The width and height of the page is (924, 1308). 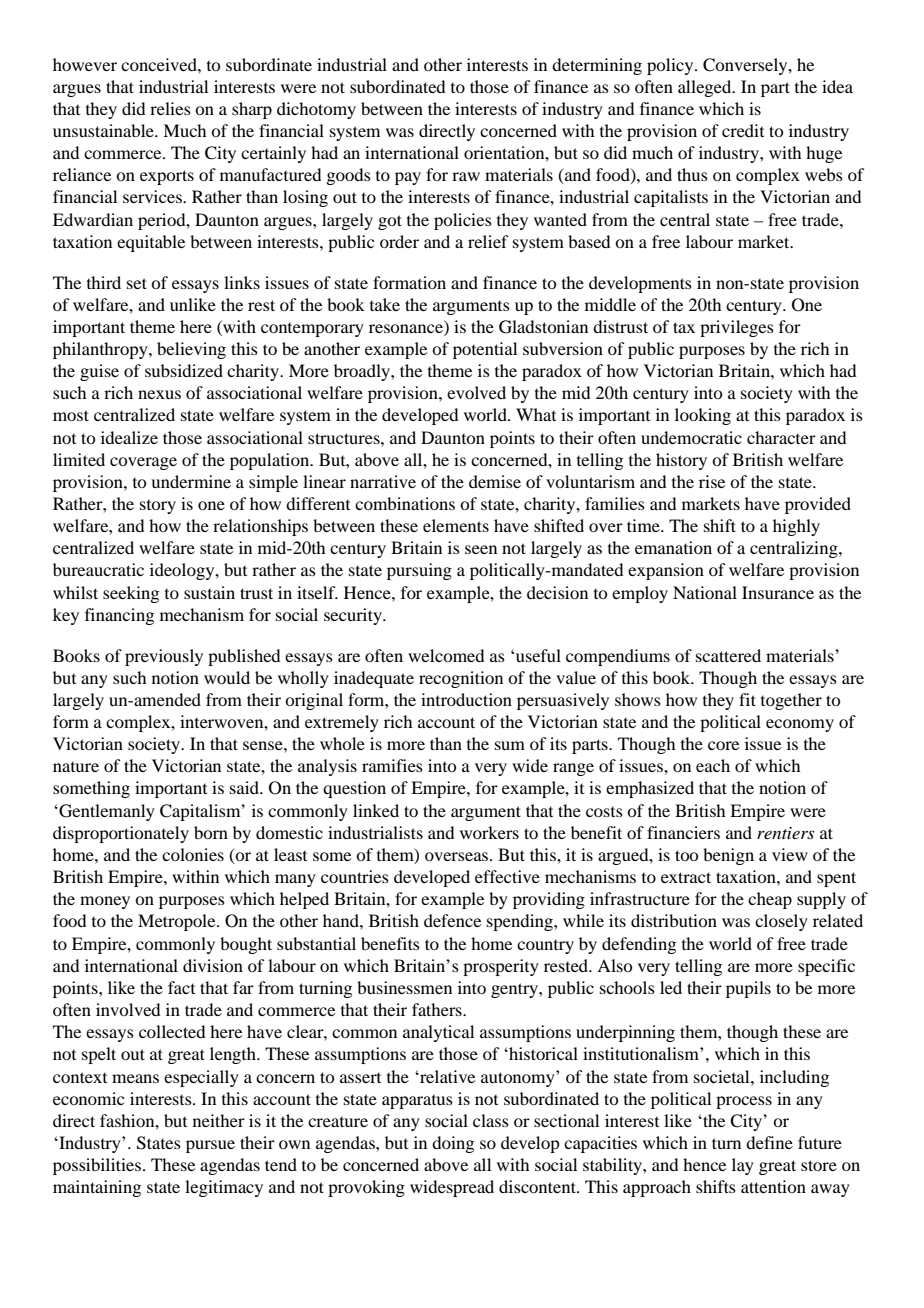 I want to click on previously, so click(x=164, y=657).
